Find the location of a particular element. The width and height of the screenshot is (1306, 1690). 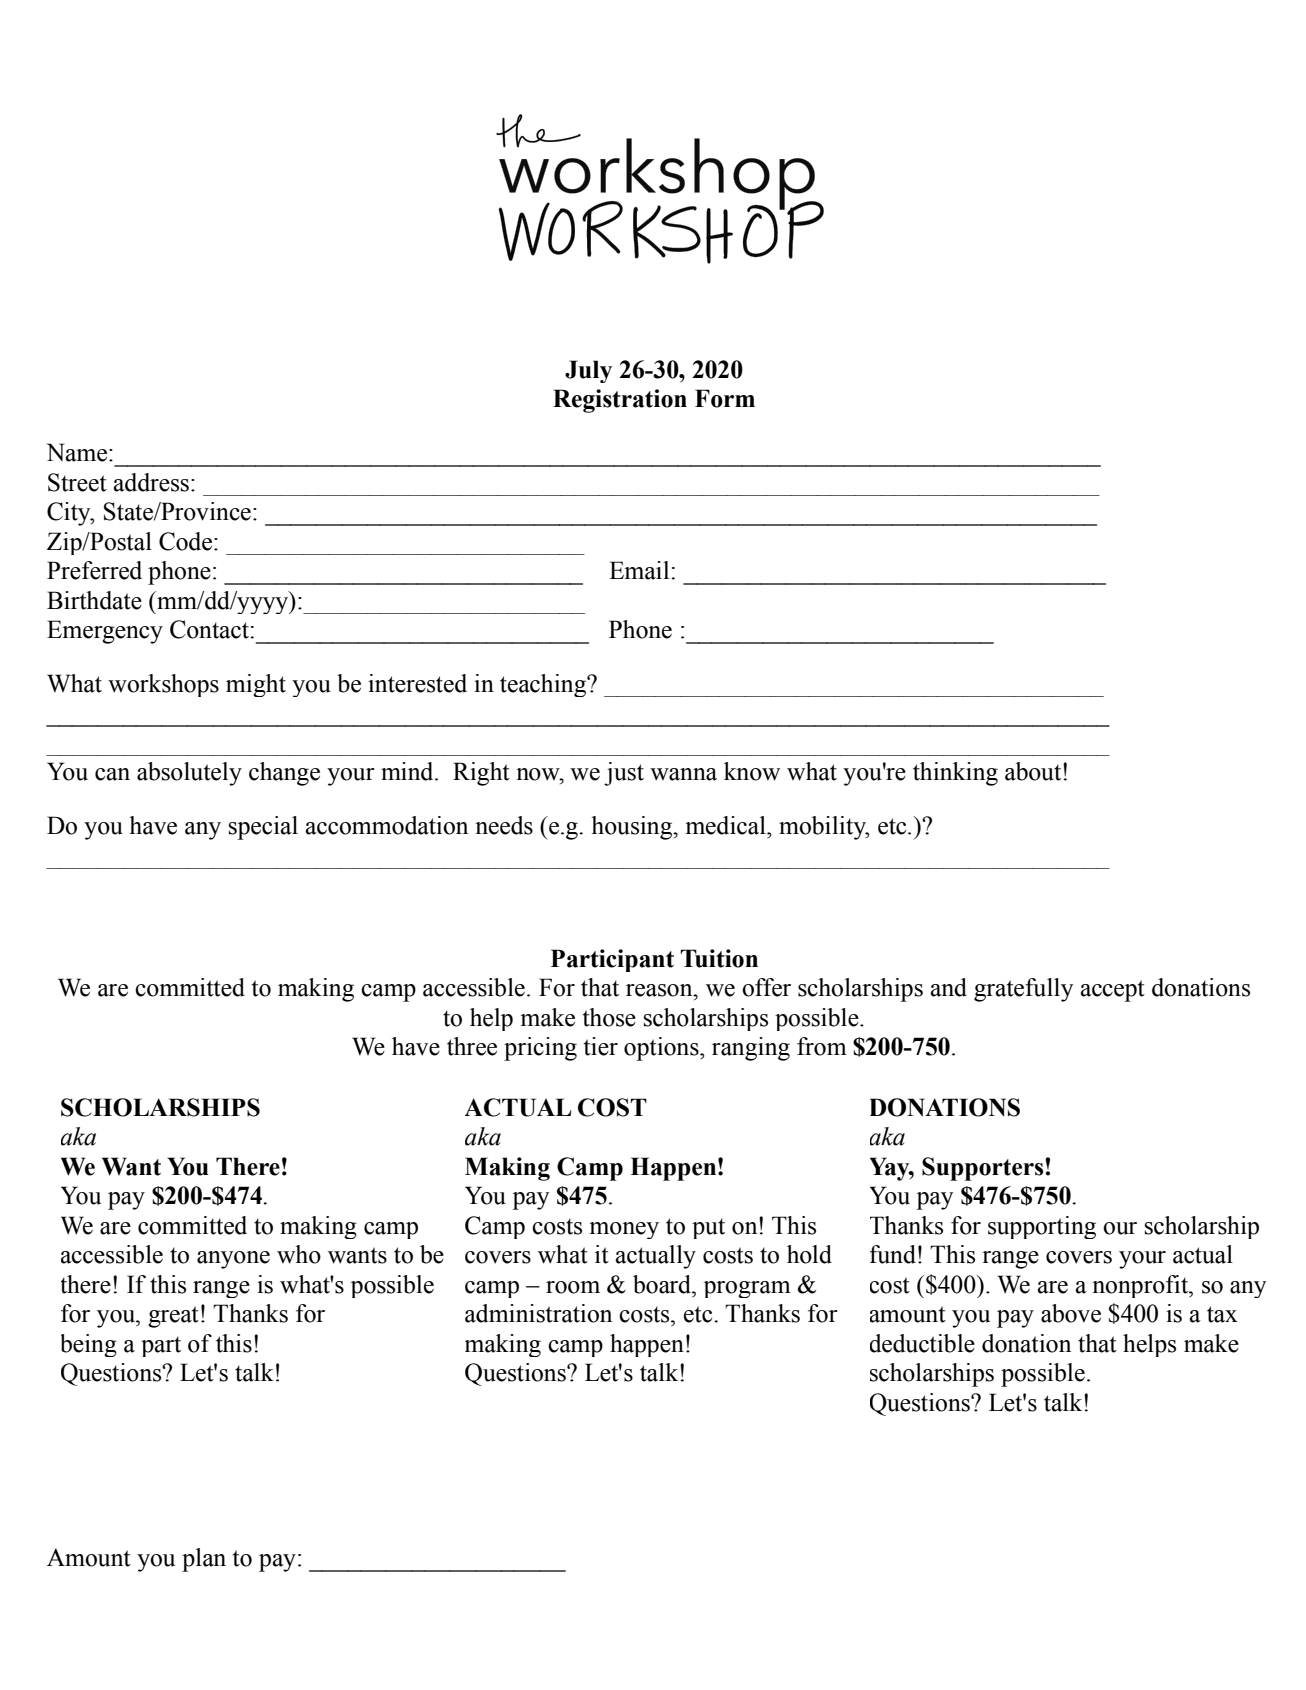

special is located at coordinates (263, 828).
